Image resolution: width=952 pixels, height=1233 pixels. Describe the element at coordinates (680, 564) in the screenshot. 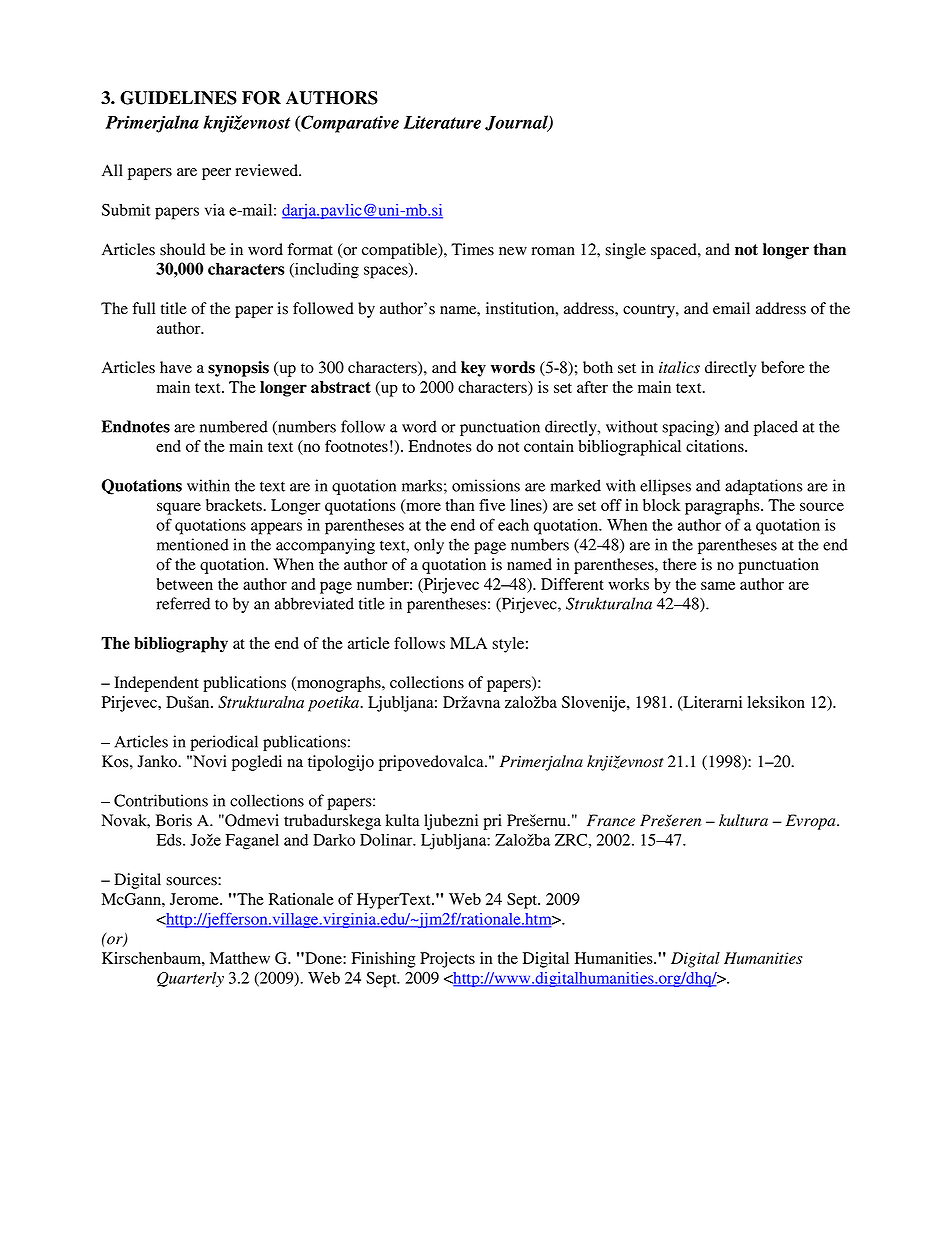

I see `there` at that location.
